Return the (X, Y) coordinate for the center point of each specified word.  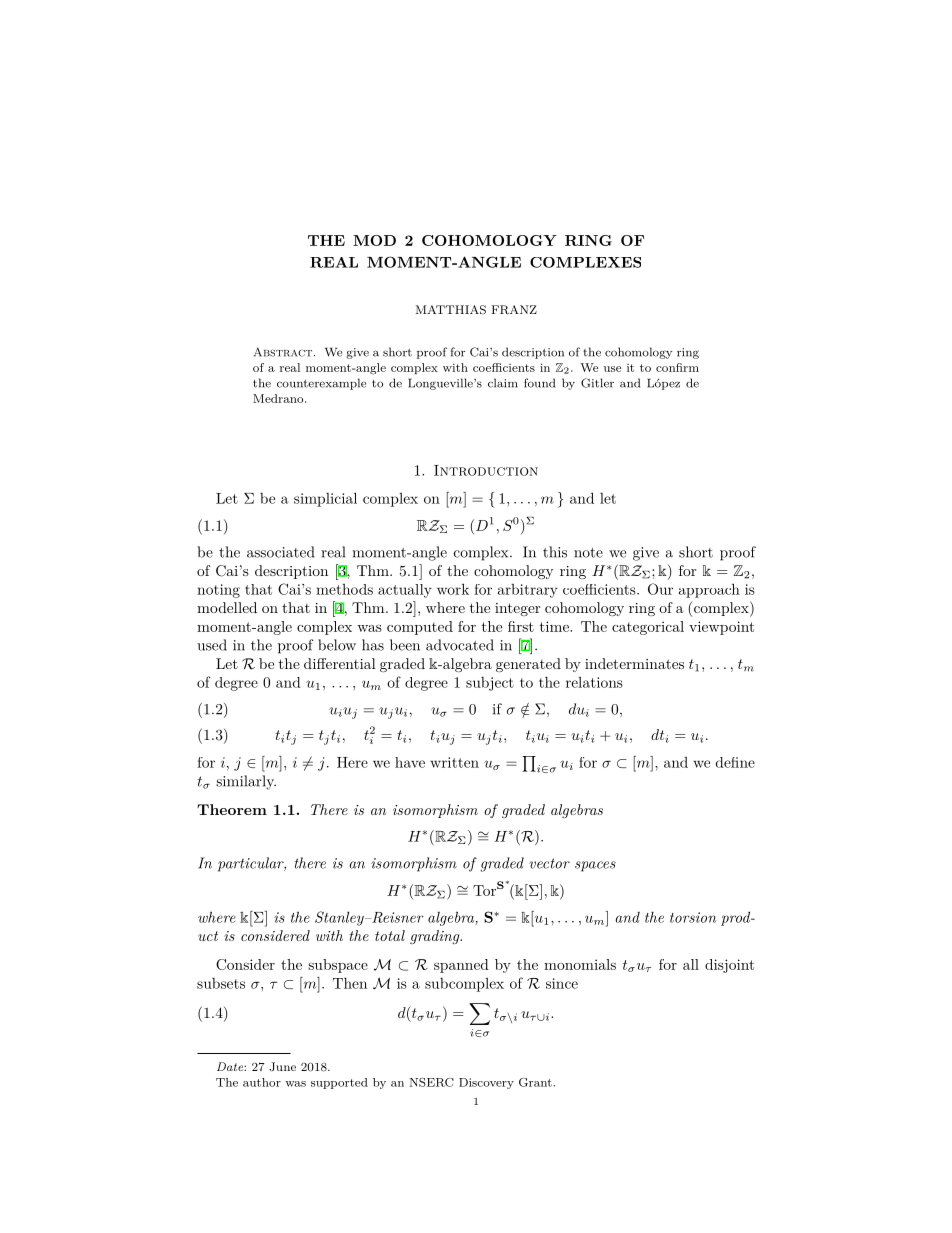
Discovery (486, 1083)
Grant (536, 1082)
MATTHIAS (451, 310)
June (282, 1066)
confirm (677, 367)
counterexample (321, 384)
